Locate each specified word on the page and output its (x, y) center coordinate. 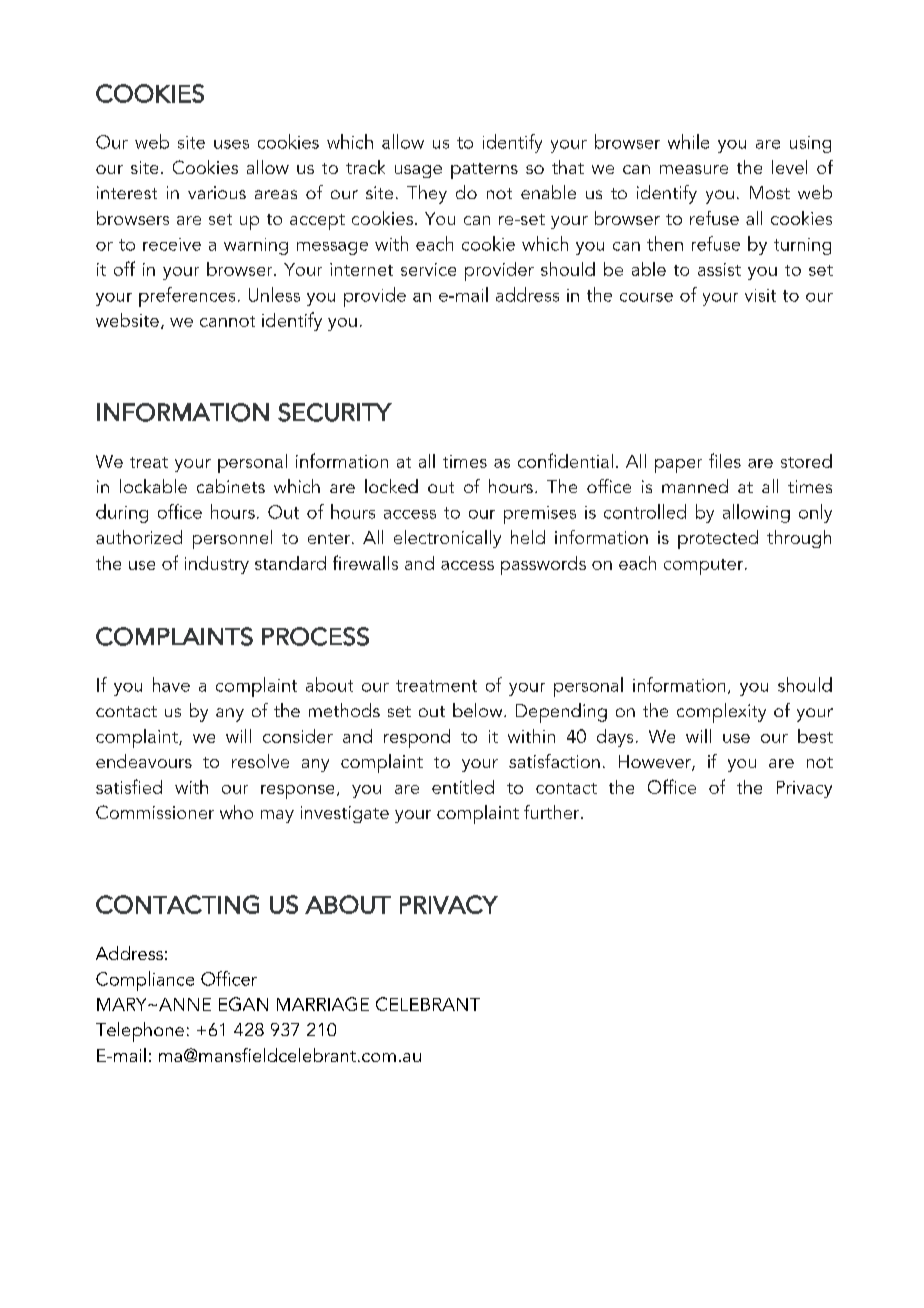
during (122, 513)
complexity (721, 713)
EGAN (243, 1004)
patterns (484, 171)
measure (694, 169)
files (725, 460)
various (217, 192)
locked (391, 486)
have (171, 684)
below (479, 710)
